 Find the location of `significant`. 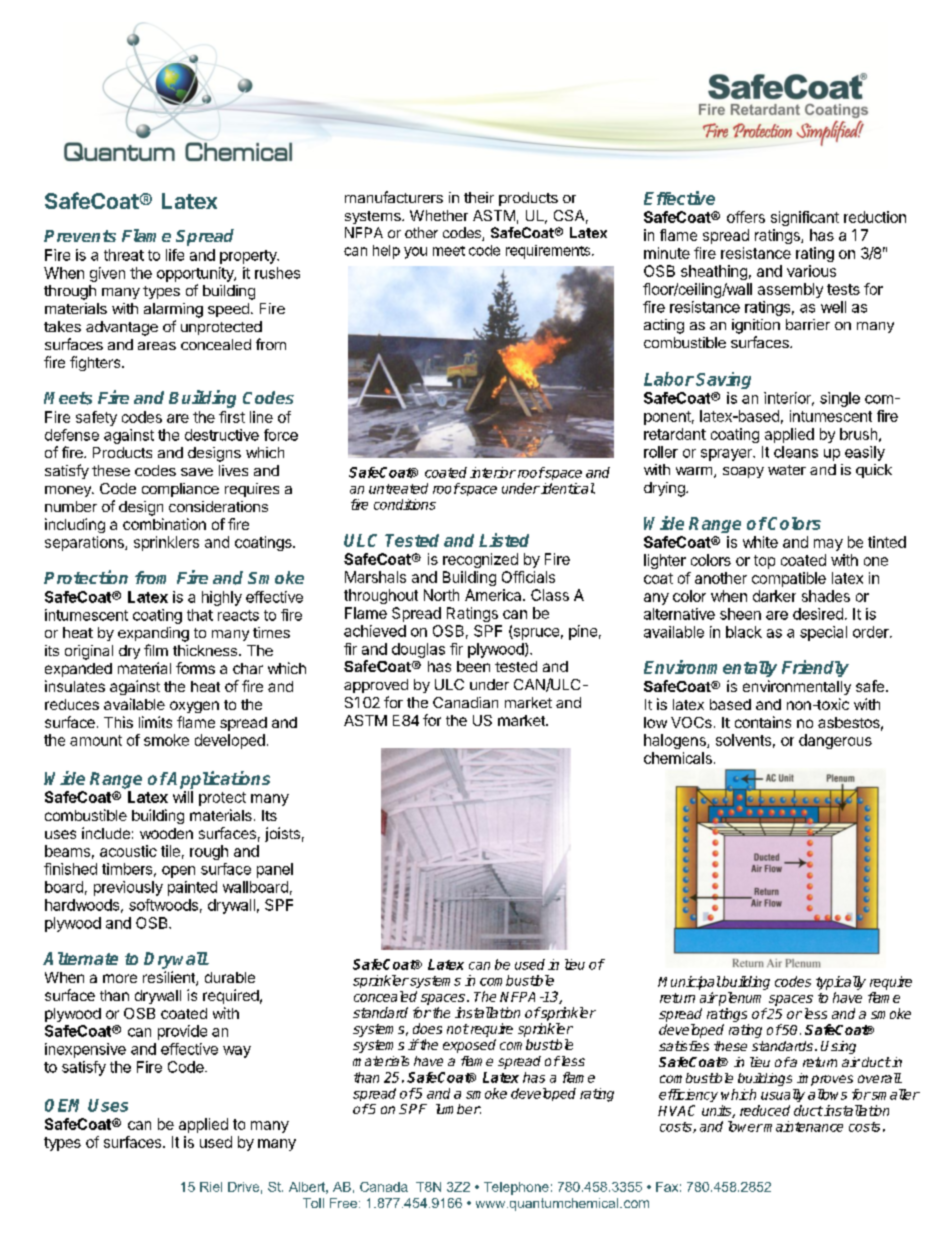

significant is located at coordinates (805, 218).
